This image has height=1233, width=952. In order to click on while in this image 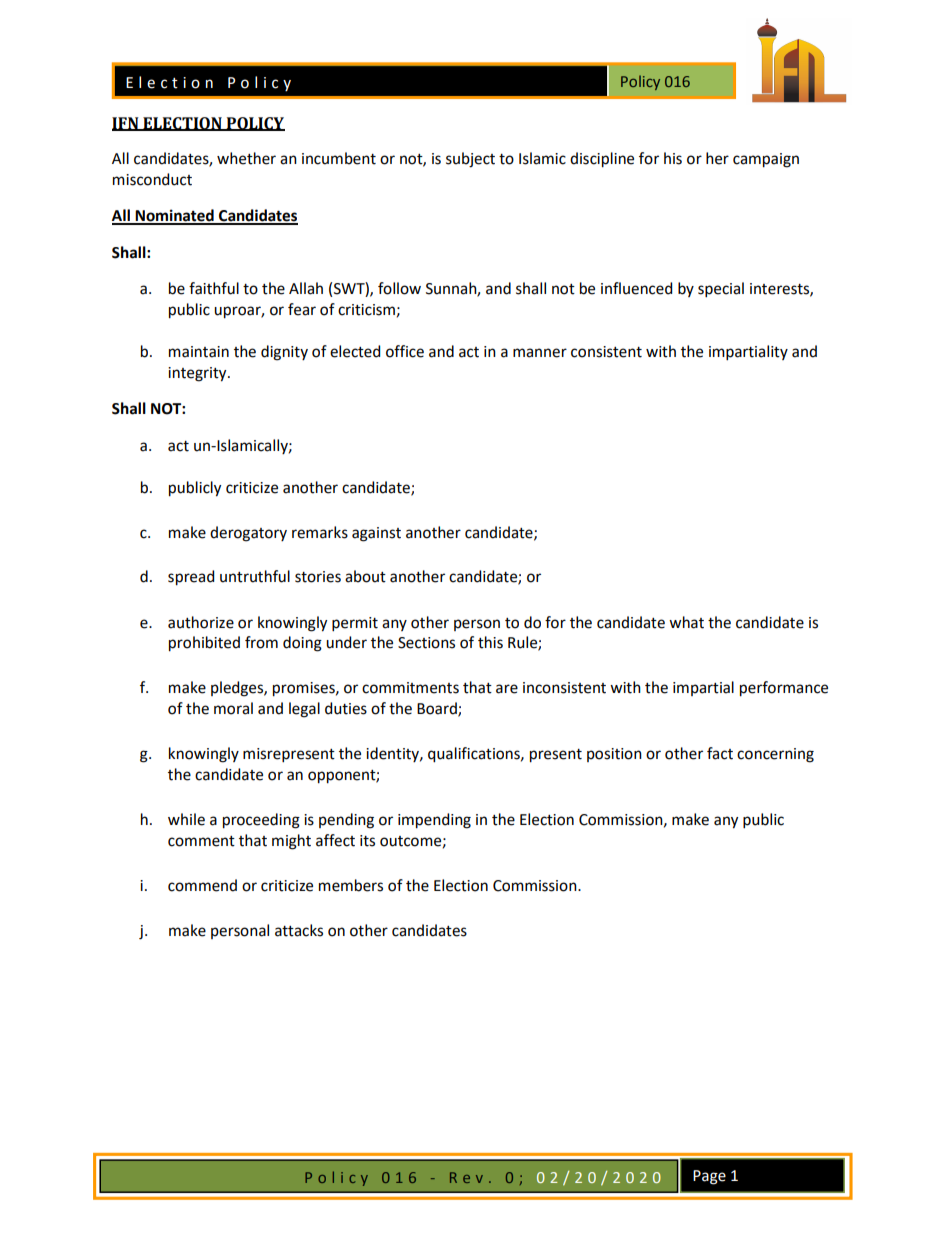, I will do `click(186, 819)`.
